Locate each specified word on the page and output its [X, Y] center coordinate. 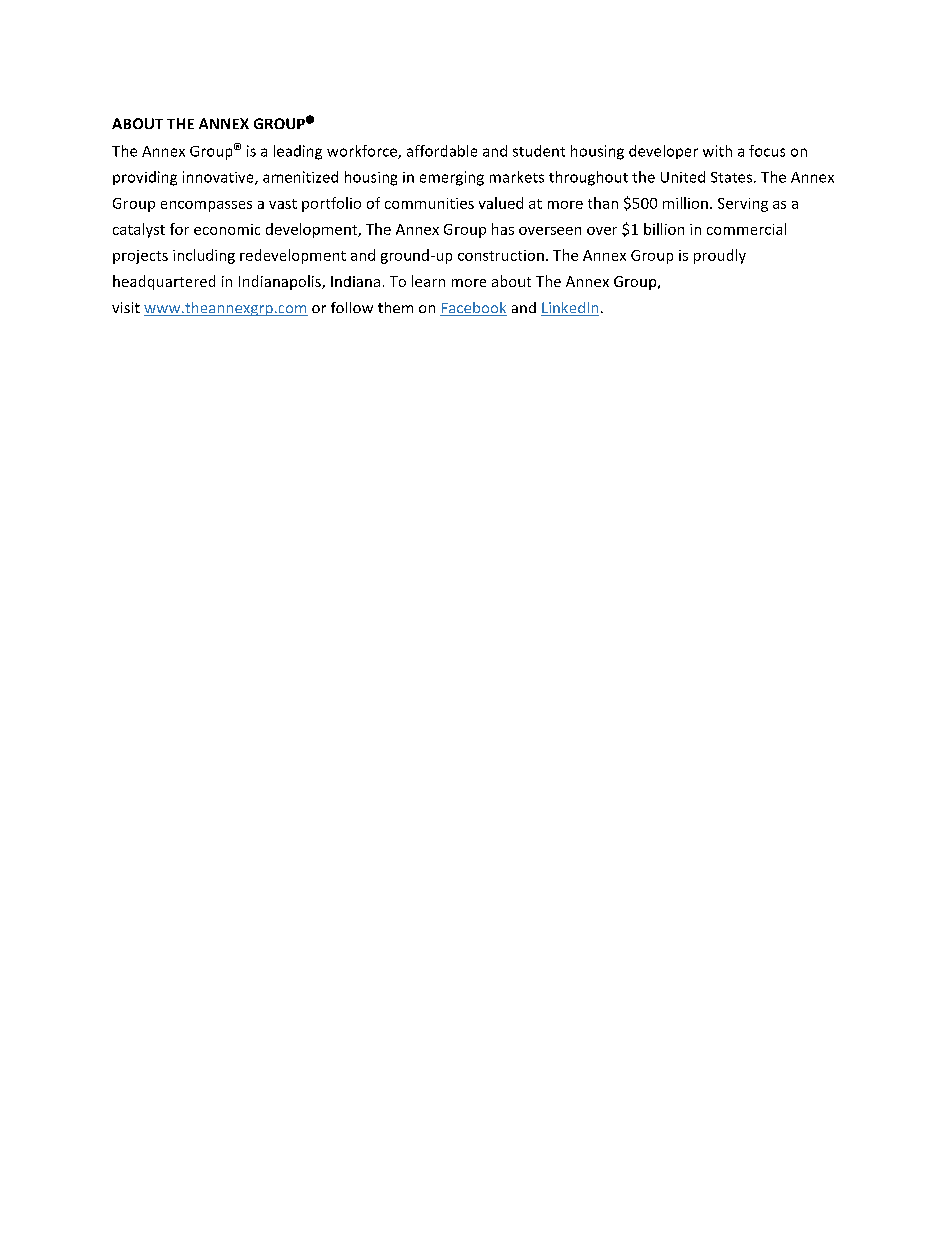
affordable [442, 151]
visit [126, 307]
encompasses [206, 206]
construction [501, 255]
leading [298, 152]
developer [663, 152]
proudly [720, 256]
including [204, 256]
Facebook [473, 309]
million [685, 203]
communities [429, 203]
